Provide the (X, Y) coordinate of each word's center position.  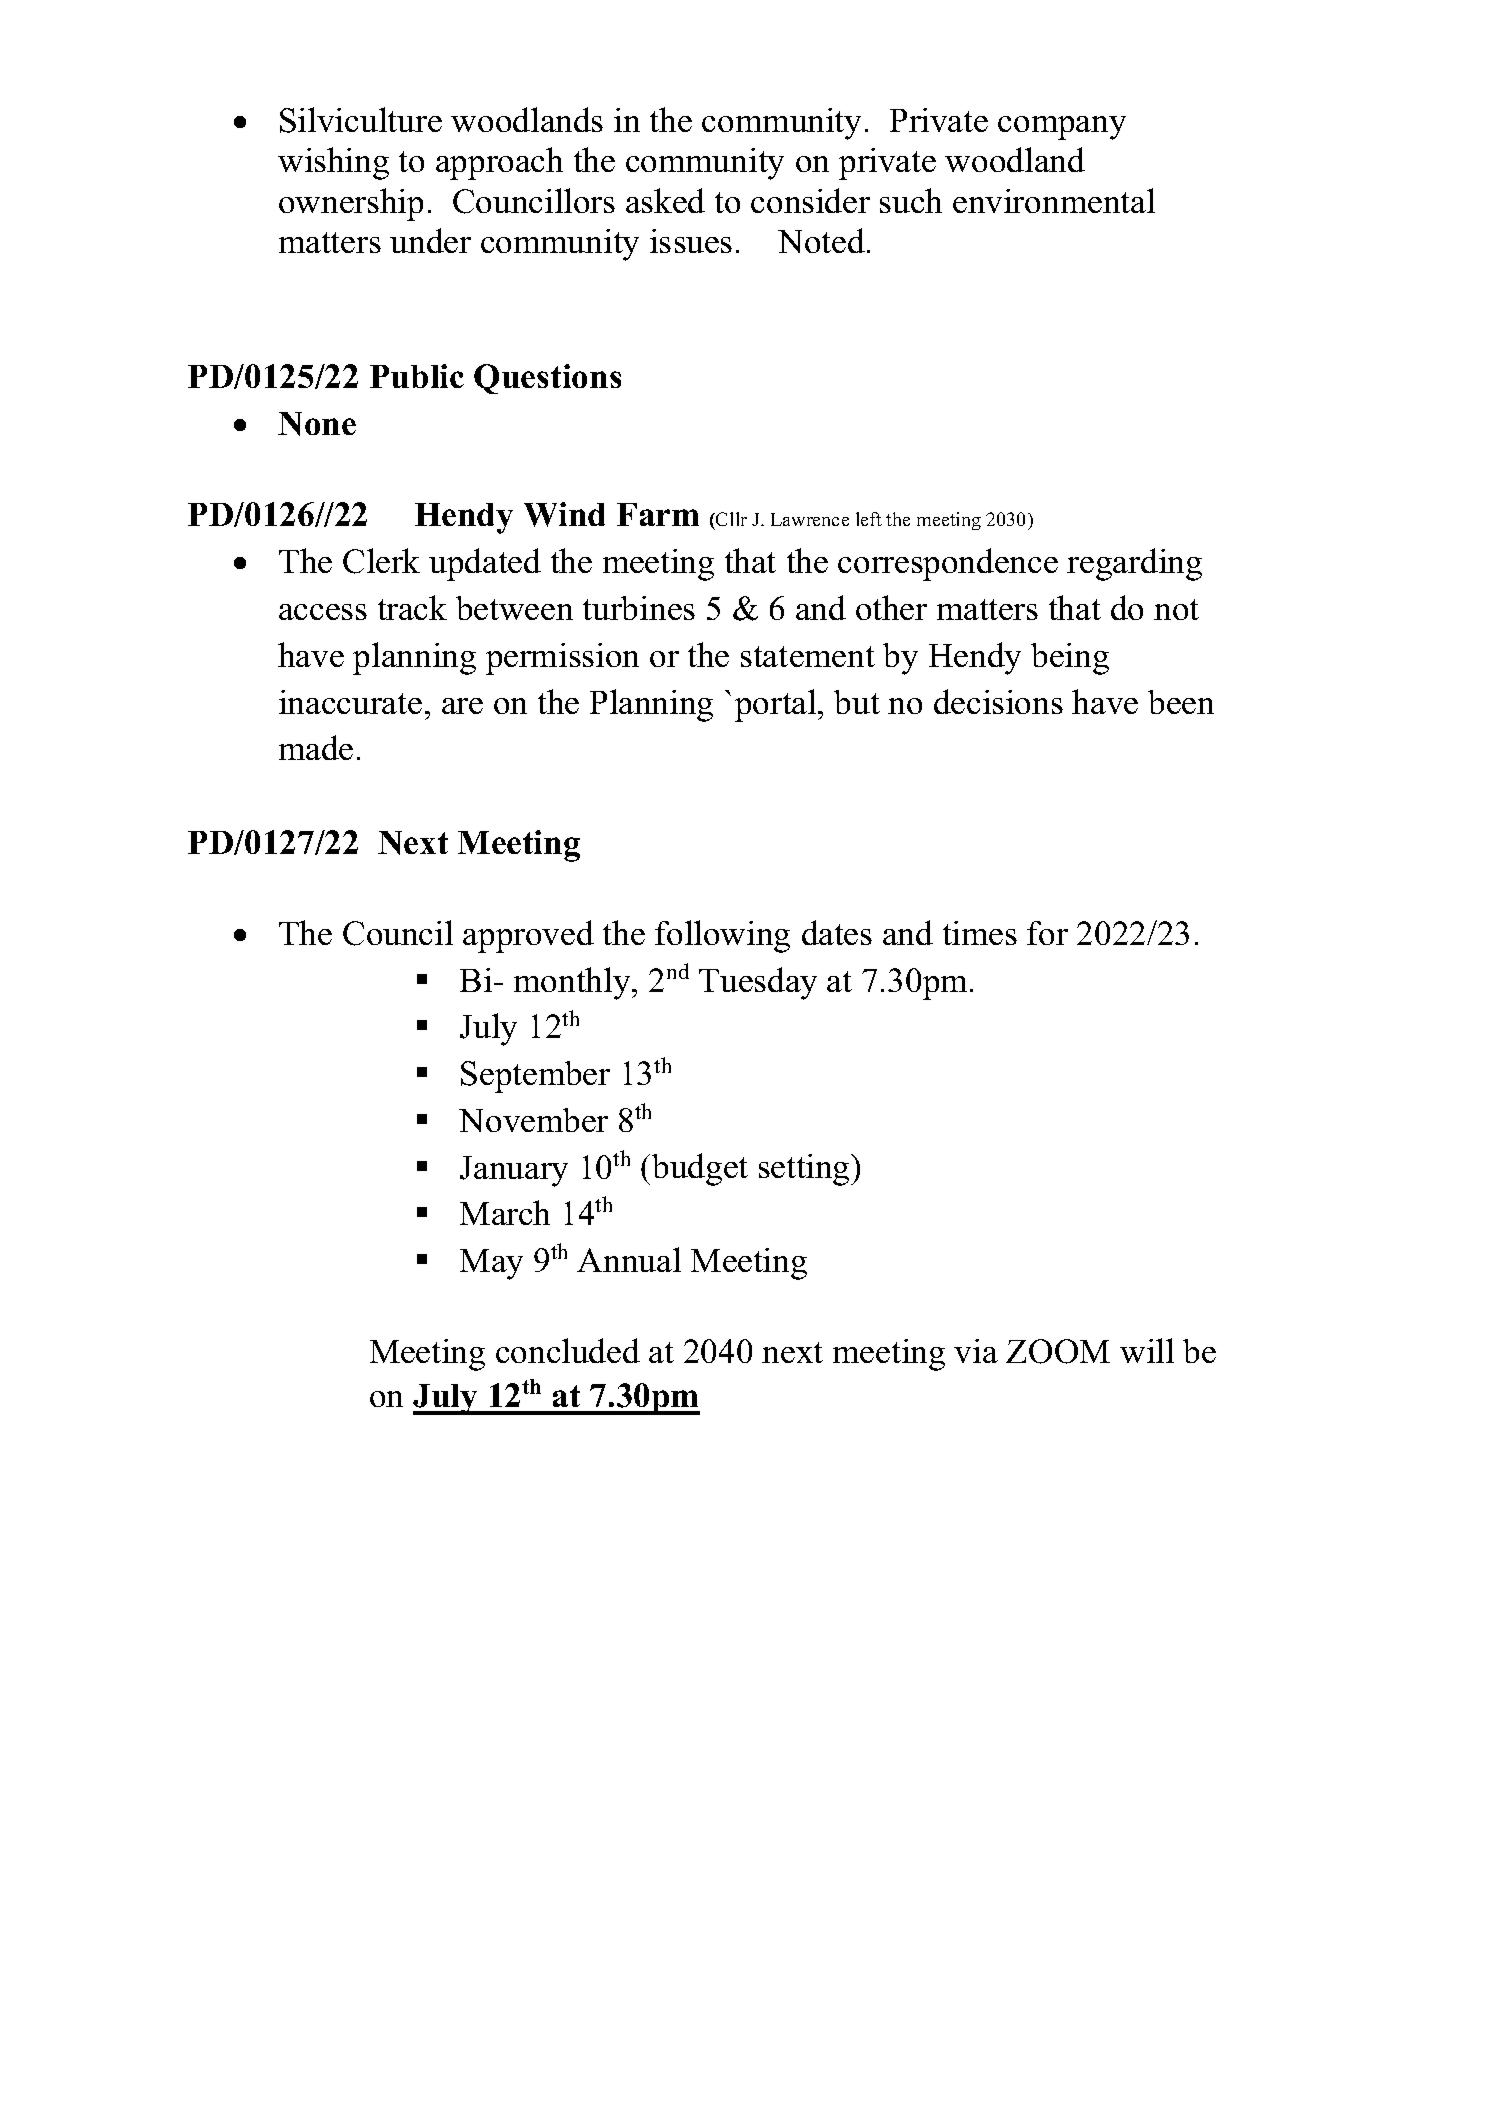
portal (777, 705)
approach (499, 163)
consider (810, 200)
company (1062, 128)
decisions (998, 701)
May (491, 1264)
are (462, 706)
